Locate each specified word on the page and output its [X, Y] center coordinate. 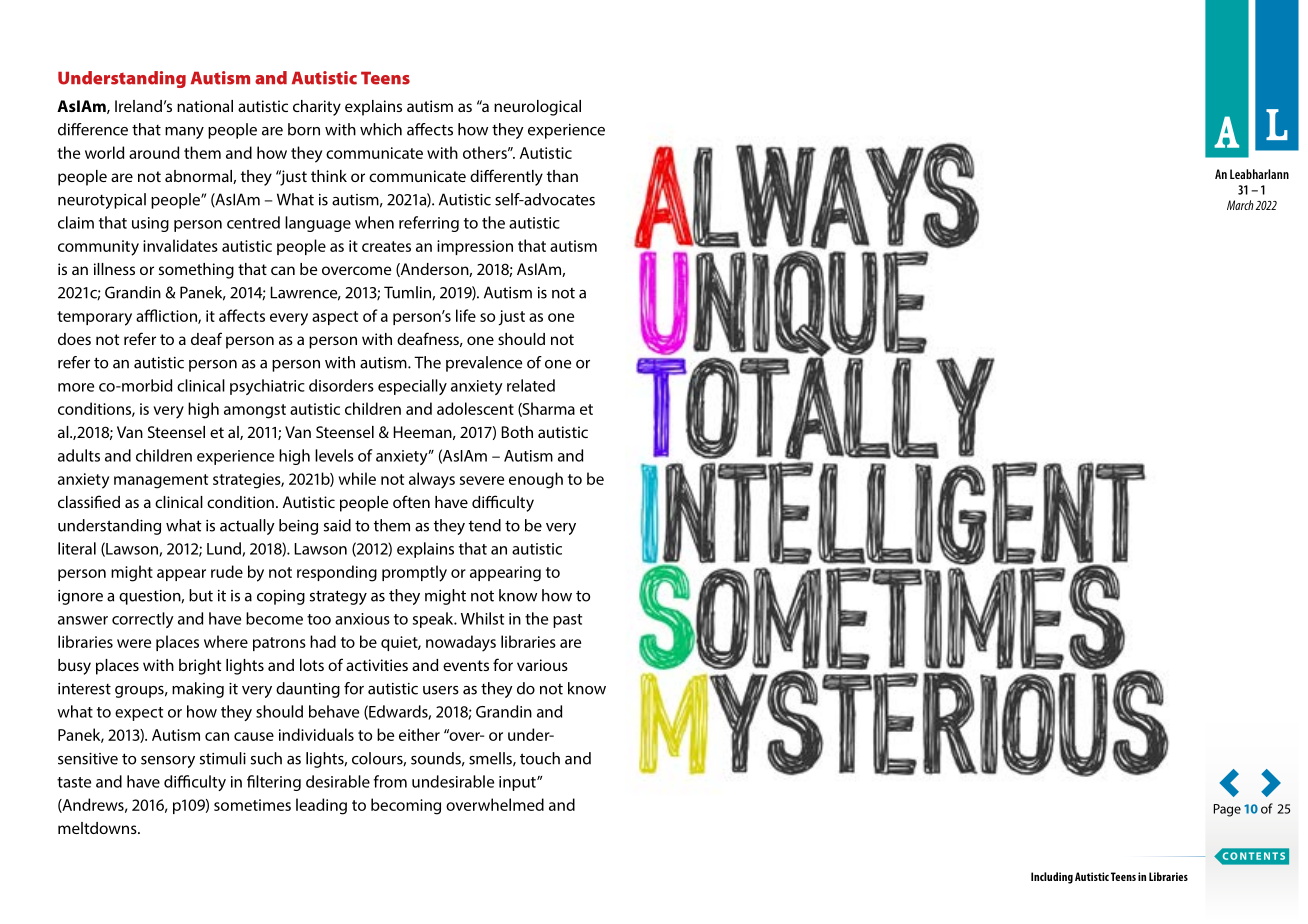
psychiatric [267, 387]
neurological [537, 108]
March [1240, 205]
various [542, 665]
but [201, 595]
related [531, 385]
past [567, 621]
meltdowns [98, 828]
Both [517, 432]
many [184, 133]
